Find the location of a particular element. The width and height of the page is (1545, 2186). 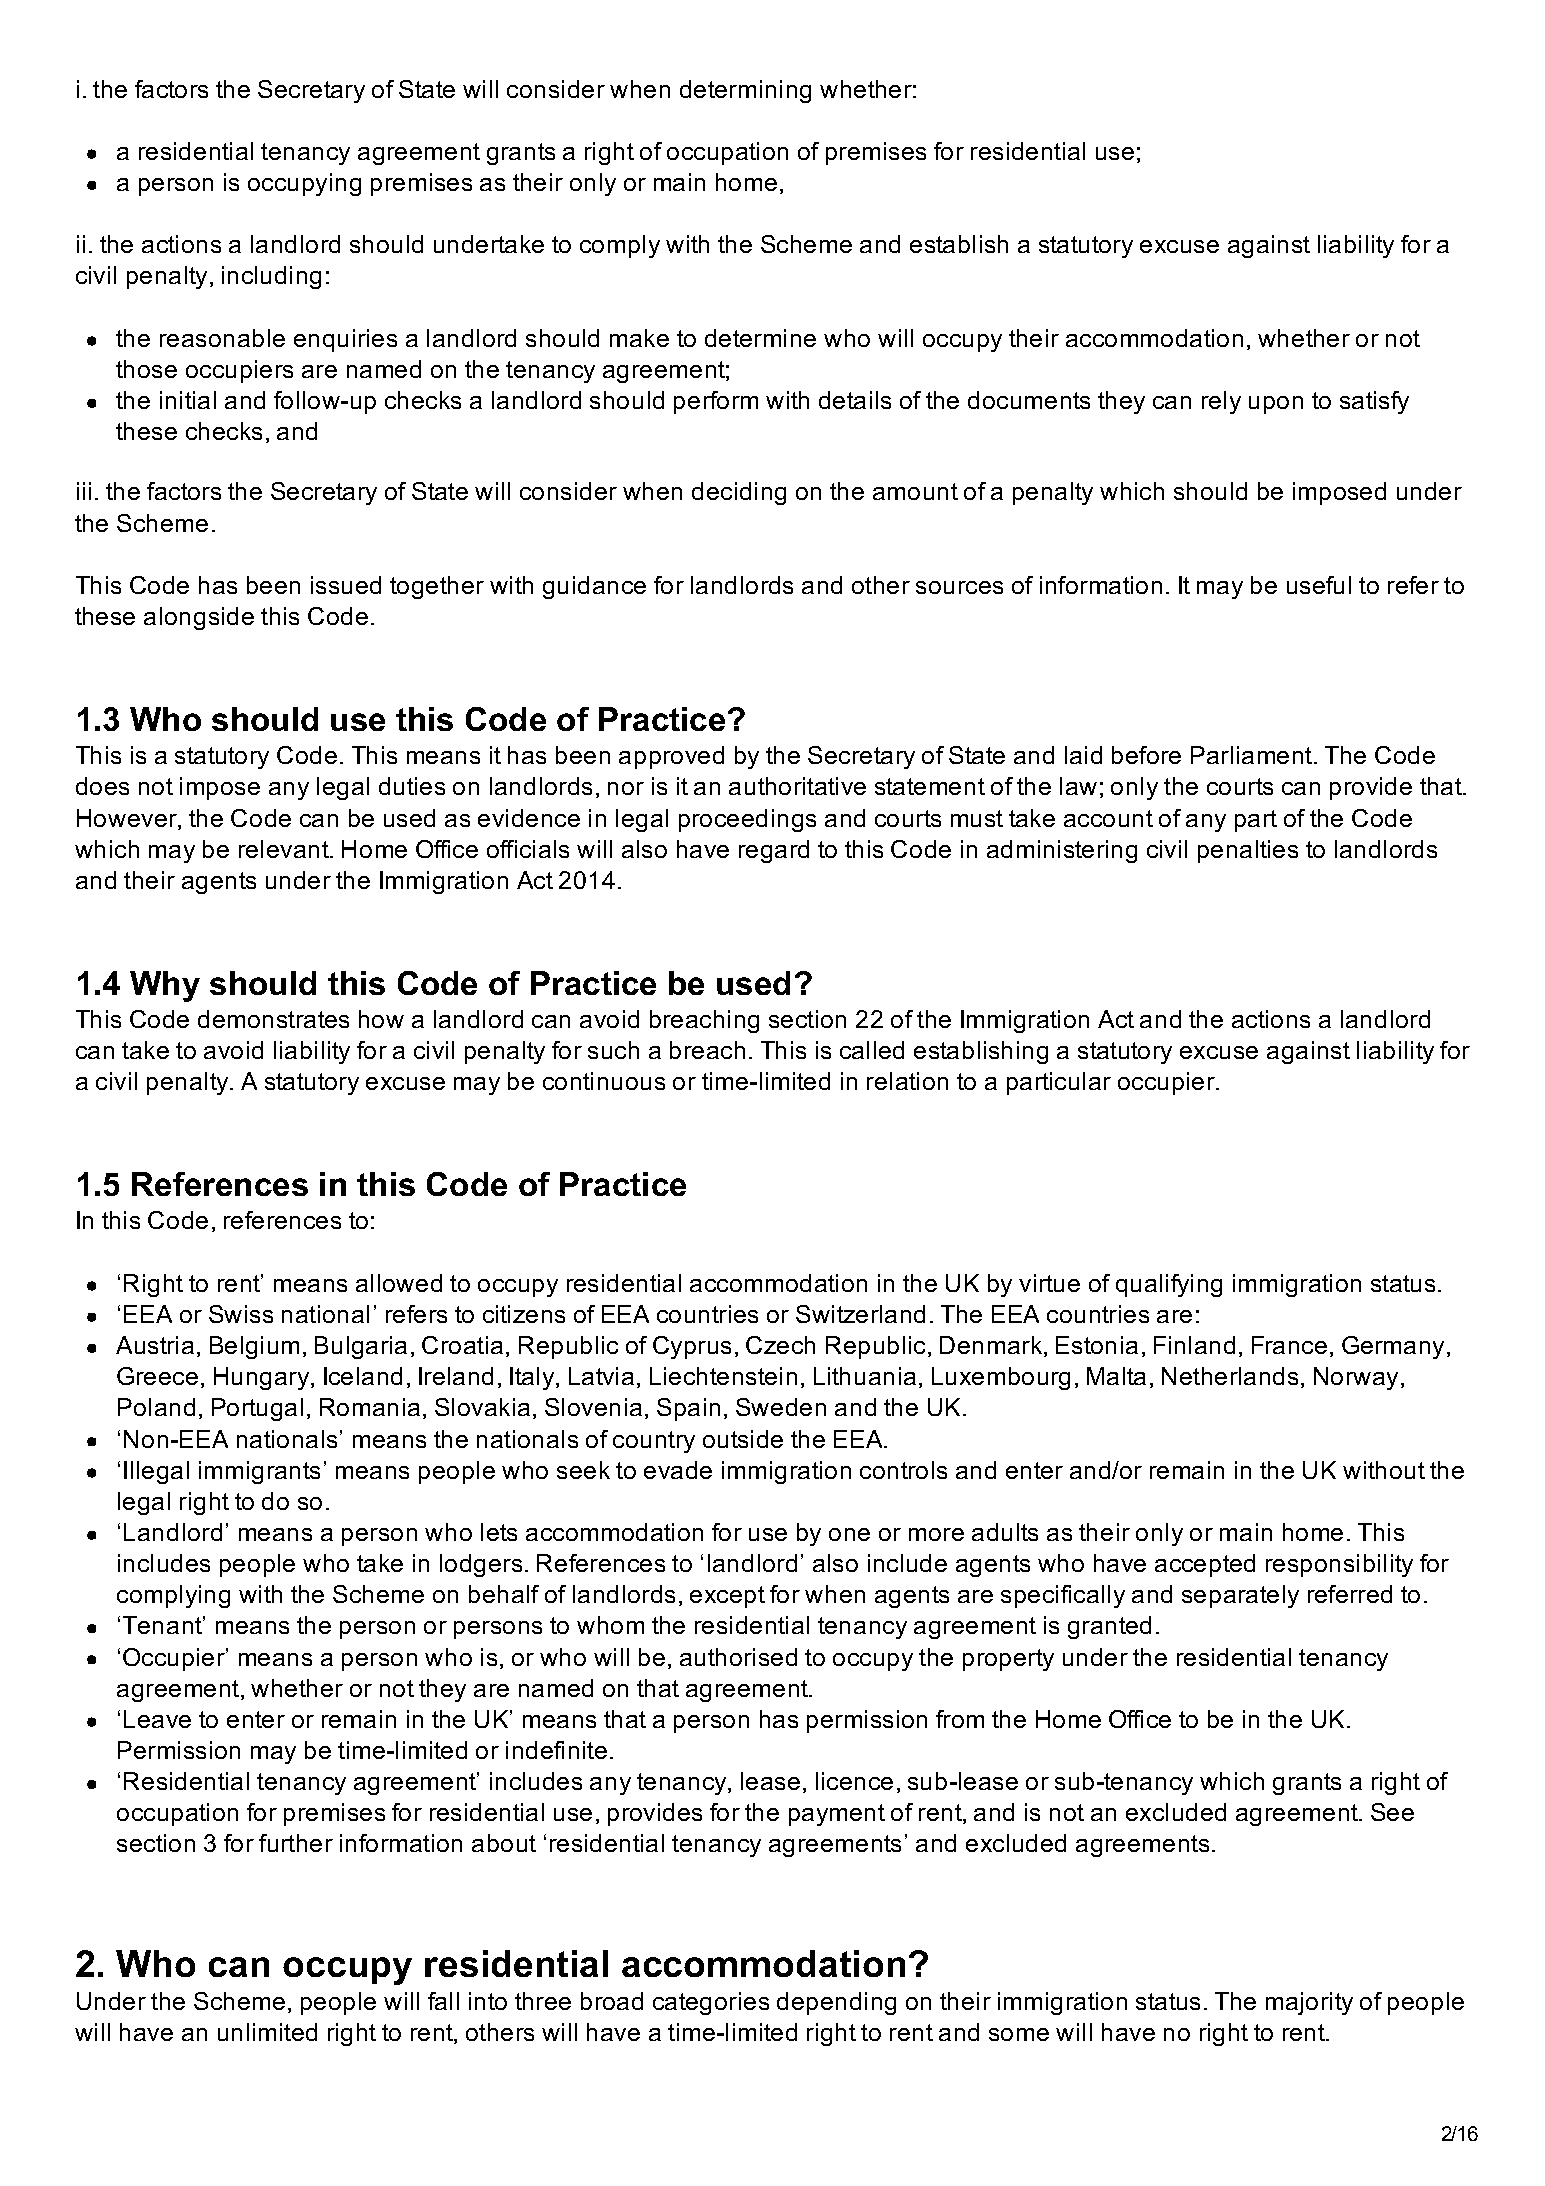

alongside is located at coordinates (199, 618).
